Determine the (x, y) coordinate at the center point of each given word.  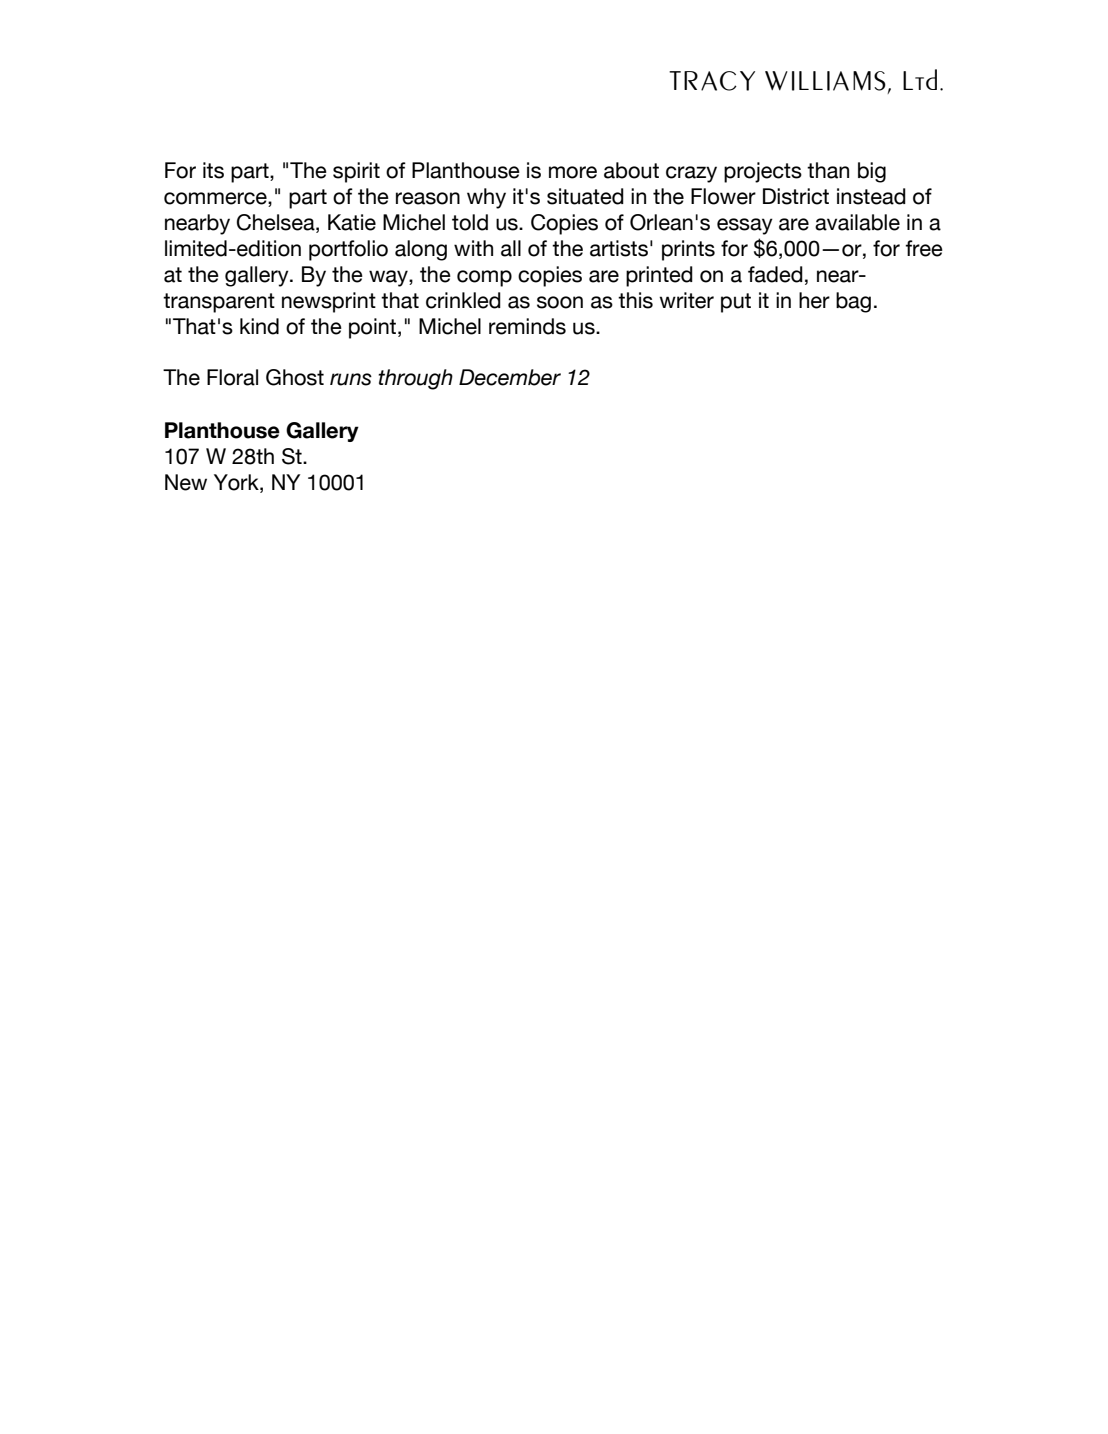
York (237, 482)
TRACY (712, 81)
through (415, 379)
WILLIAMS (825, 81)
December (510, 377)
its (213, 170)
